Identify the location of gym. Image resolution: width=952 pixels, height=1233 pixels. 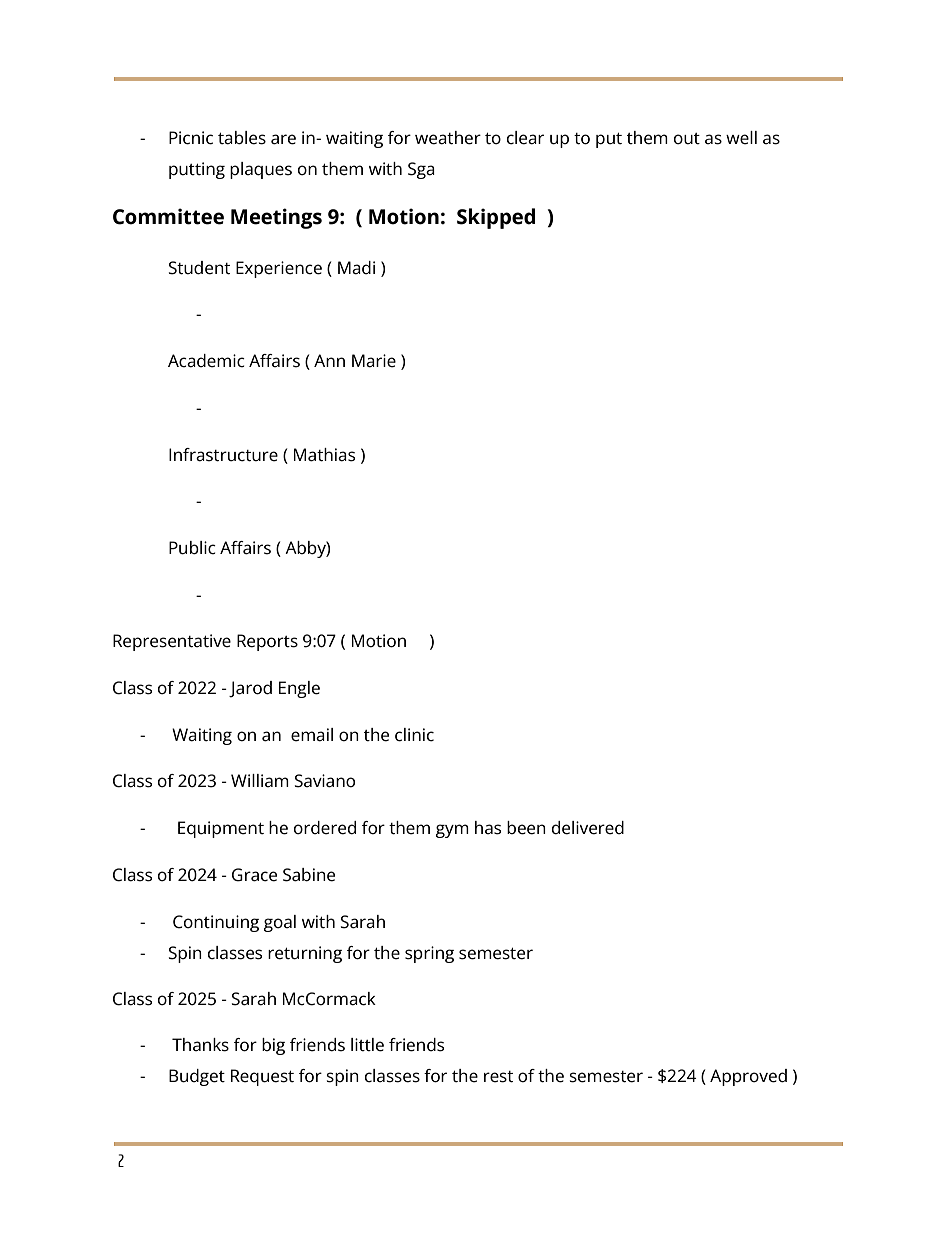
(452, 831).
